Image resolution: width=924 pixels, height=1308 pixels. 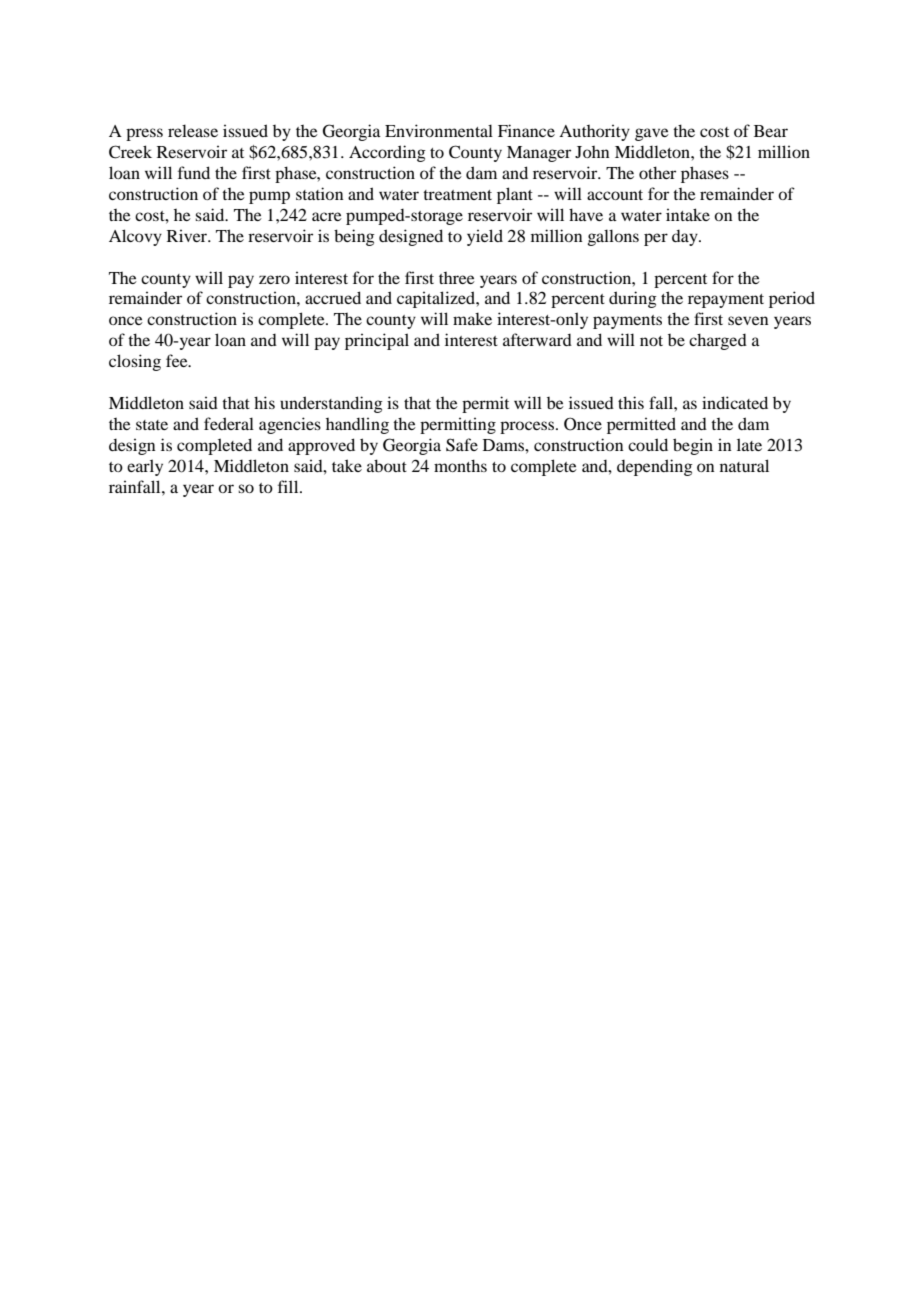 I want to click on early, so click(x=145, y=467).
